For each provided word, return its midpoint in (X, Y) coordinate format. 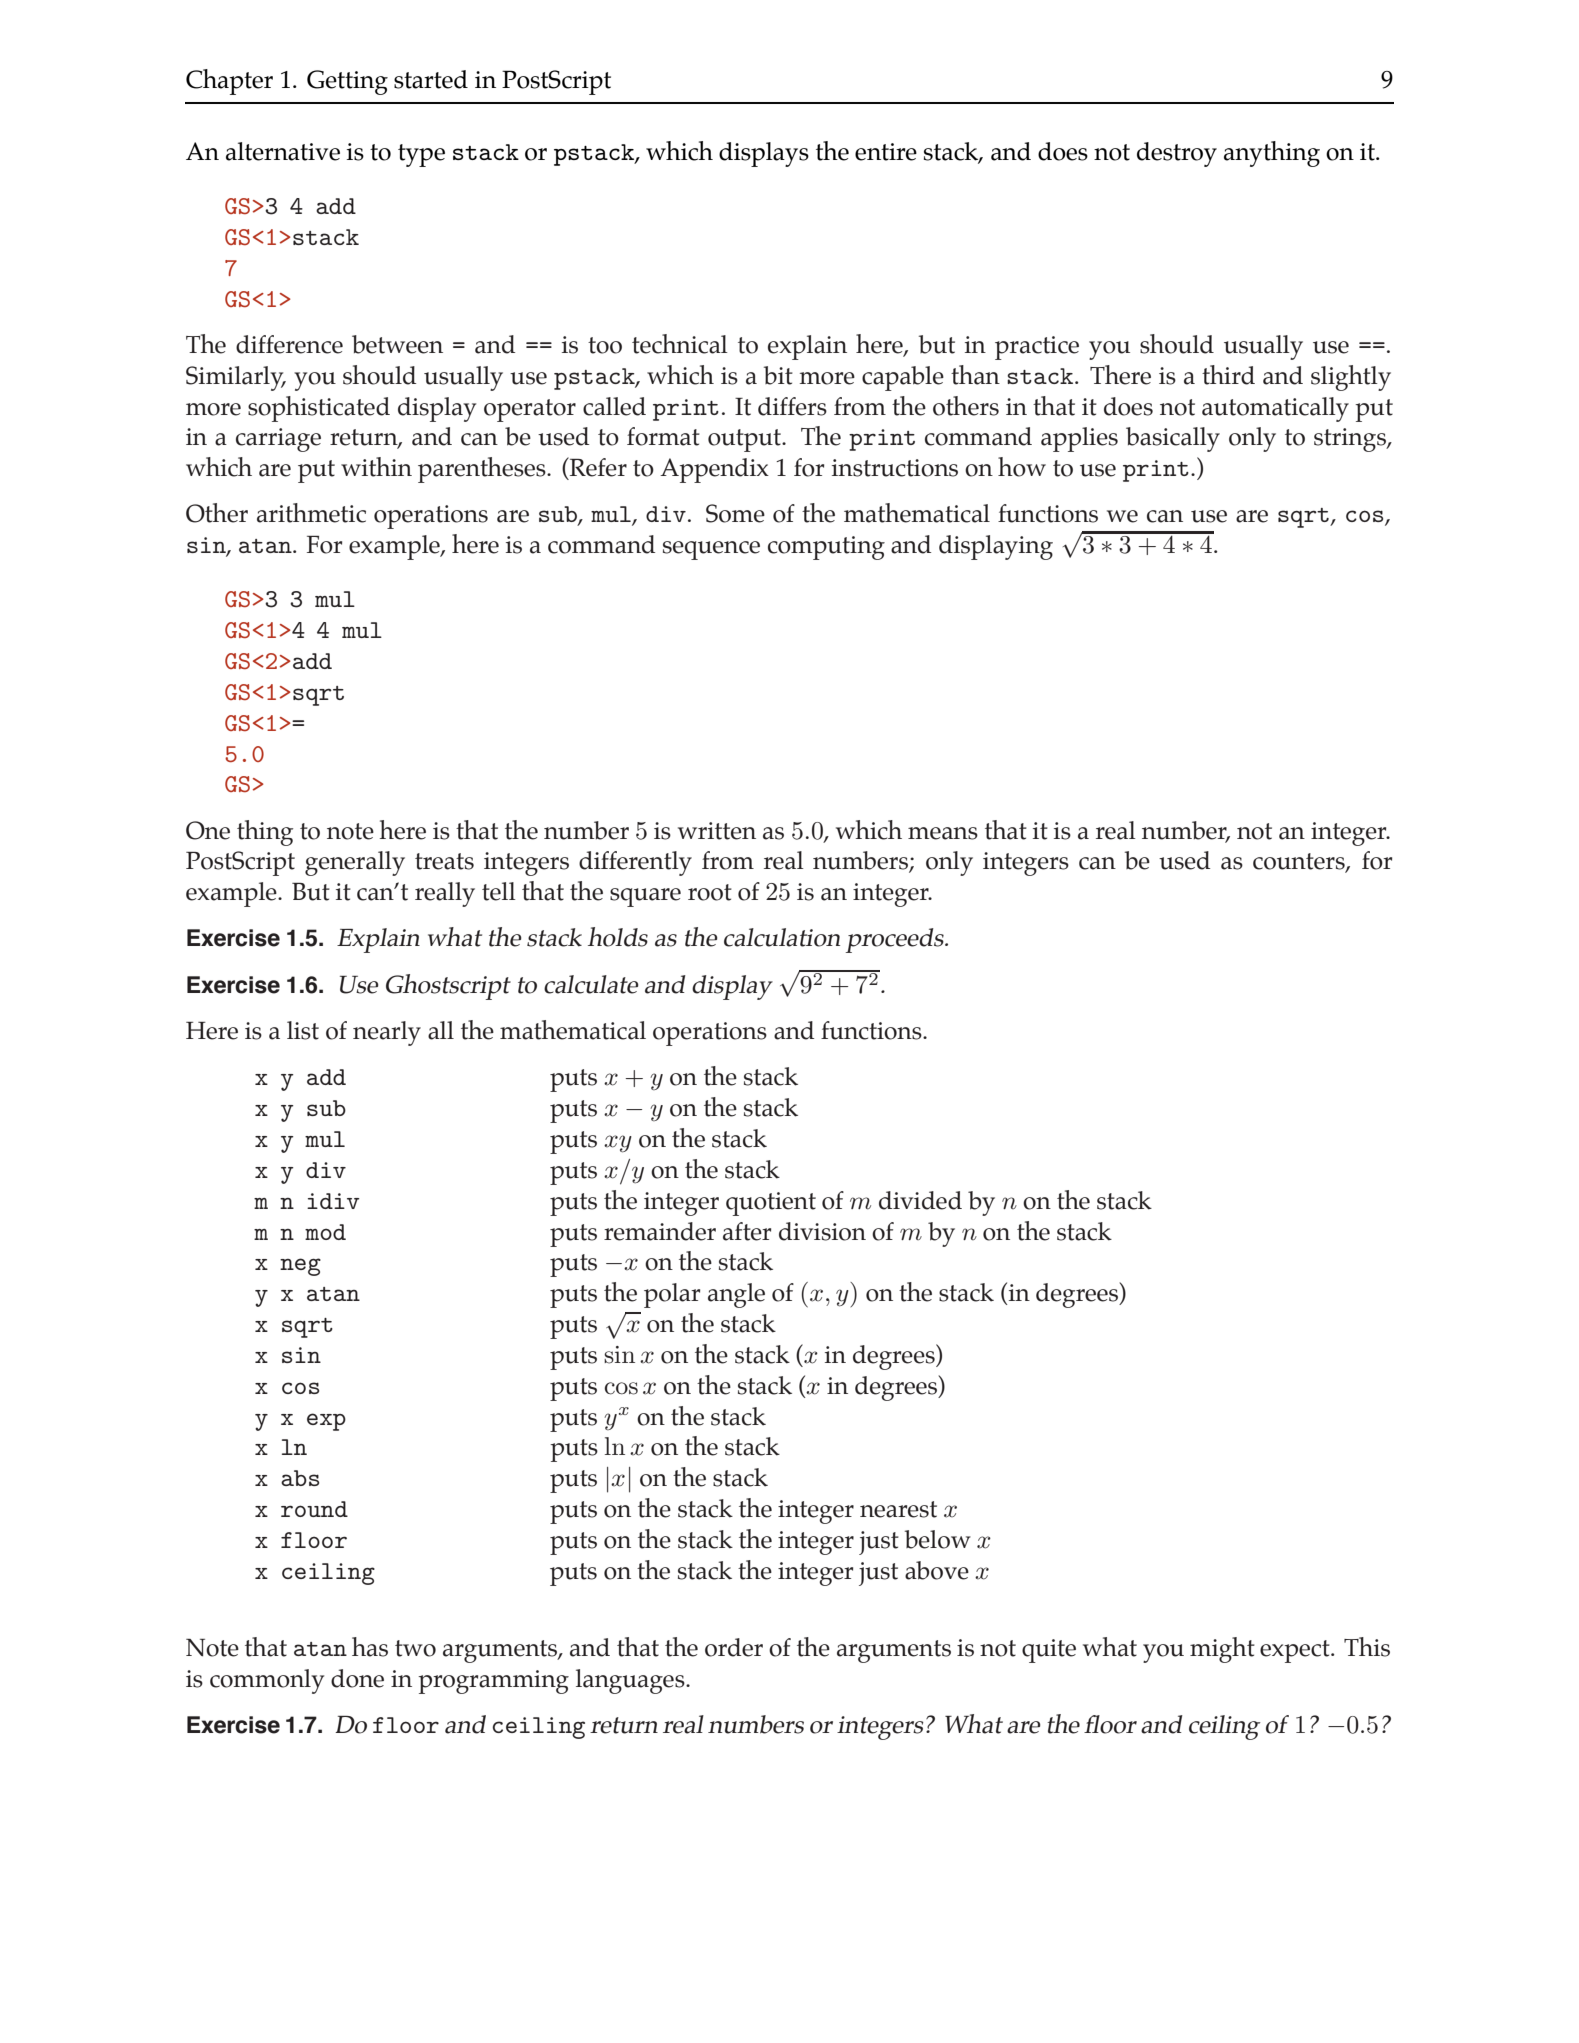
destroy (1177, 154)
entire (886, 152)
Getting (347, 82)
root (710, 892)
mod (325, 1232)
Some (735, 513)
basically (1173, 439)
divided (920, 1200)
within (376, 467)
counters (1300, 862)
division (822, 1231)
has (370, 1647)
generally (355, 863)
